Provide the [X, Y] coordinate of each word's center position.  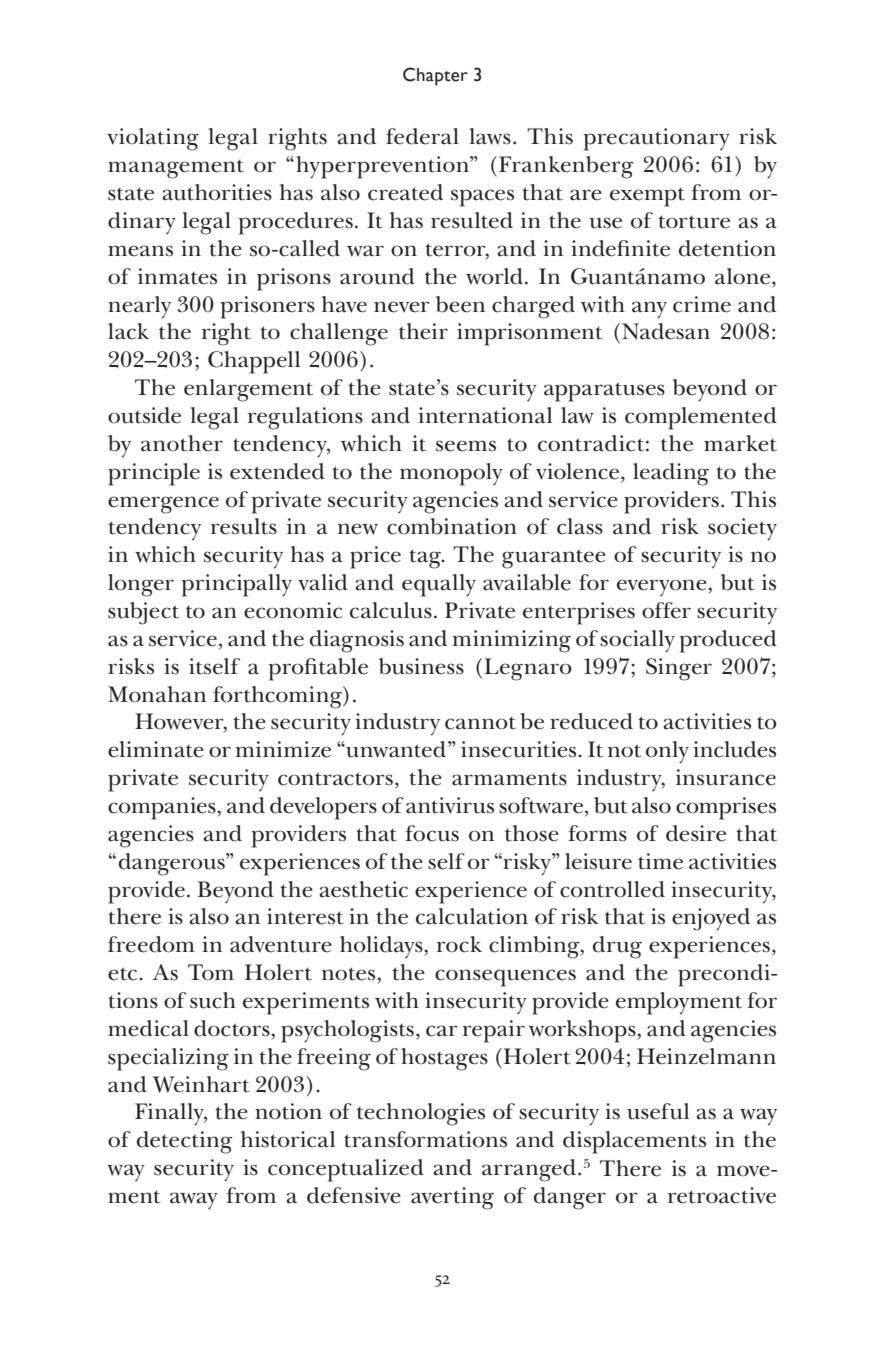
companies [163, 808]
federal [422, 136]
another [182, 443]
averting [452, 1198]
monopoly [451, 474]
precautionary [656, 139]
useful [658, 1111]
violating [153, 139]
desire [696, 833]
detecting [184, 1142]
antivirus [450, 805]
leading [671, 474]
